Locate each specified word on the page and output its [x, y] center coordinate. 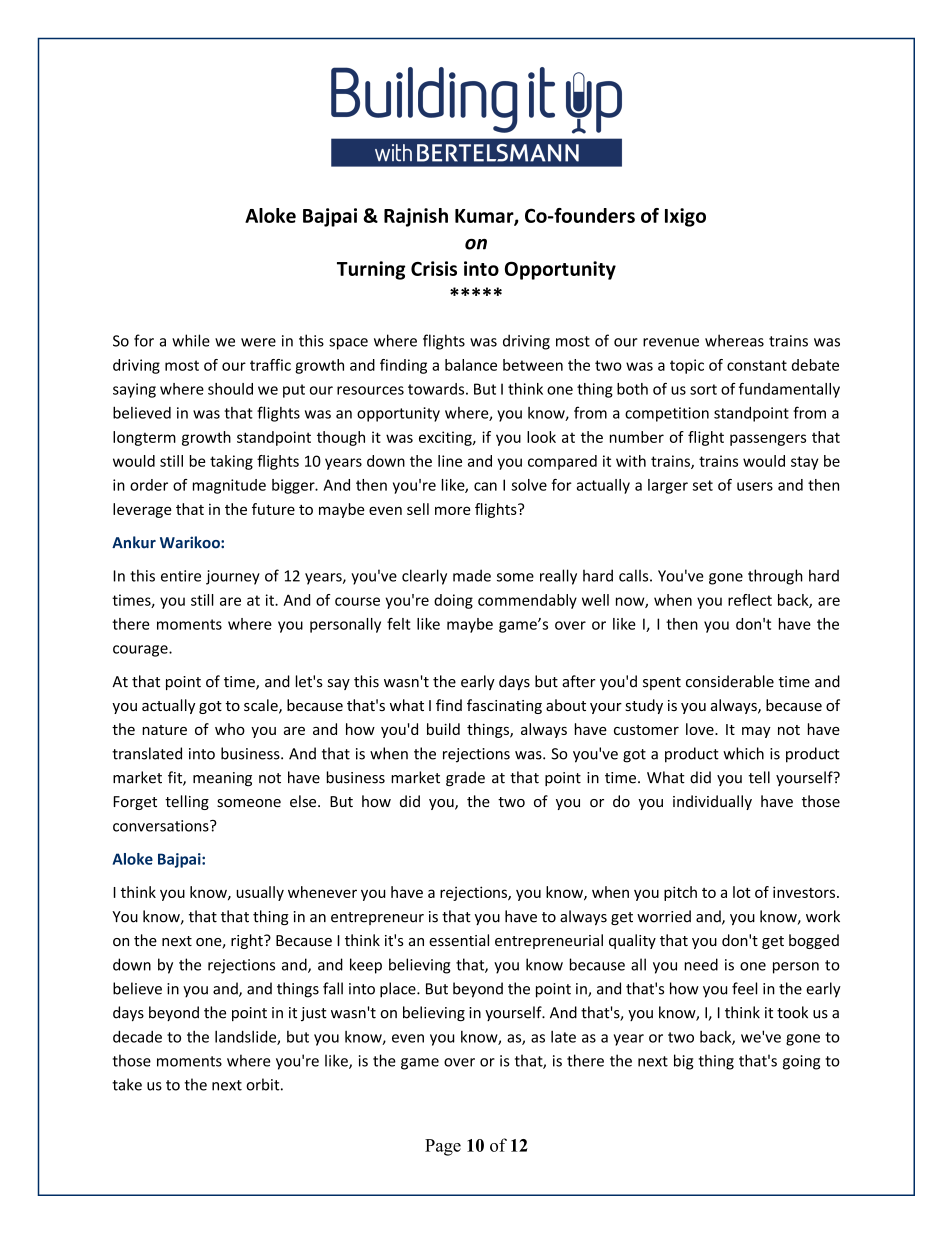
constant [757, 365]
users [755, 486]
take [127, 1084]
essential [459, 940]
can [485, 486]
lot [742, 892]
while [191, 340]
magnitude [229, 486]
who [230, 729]
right [248, 941]
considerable [730, 681]
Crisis [434, 268]
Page [443, 1147]
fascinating [504, 706]
